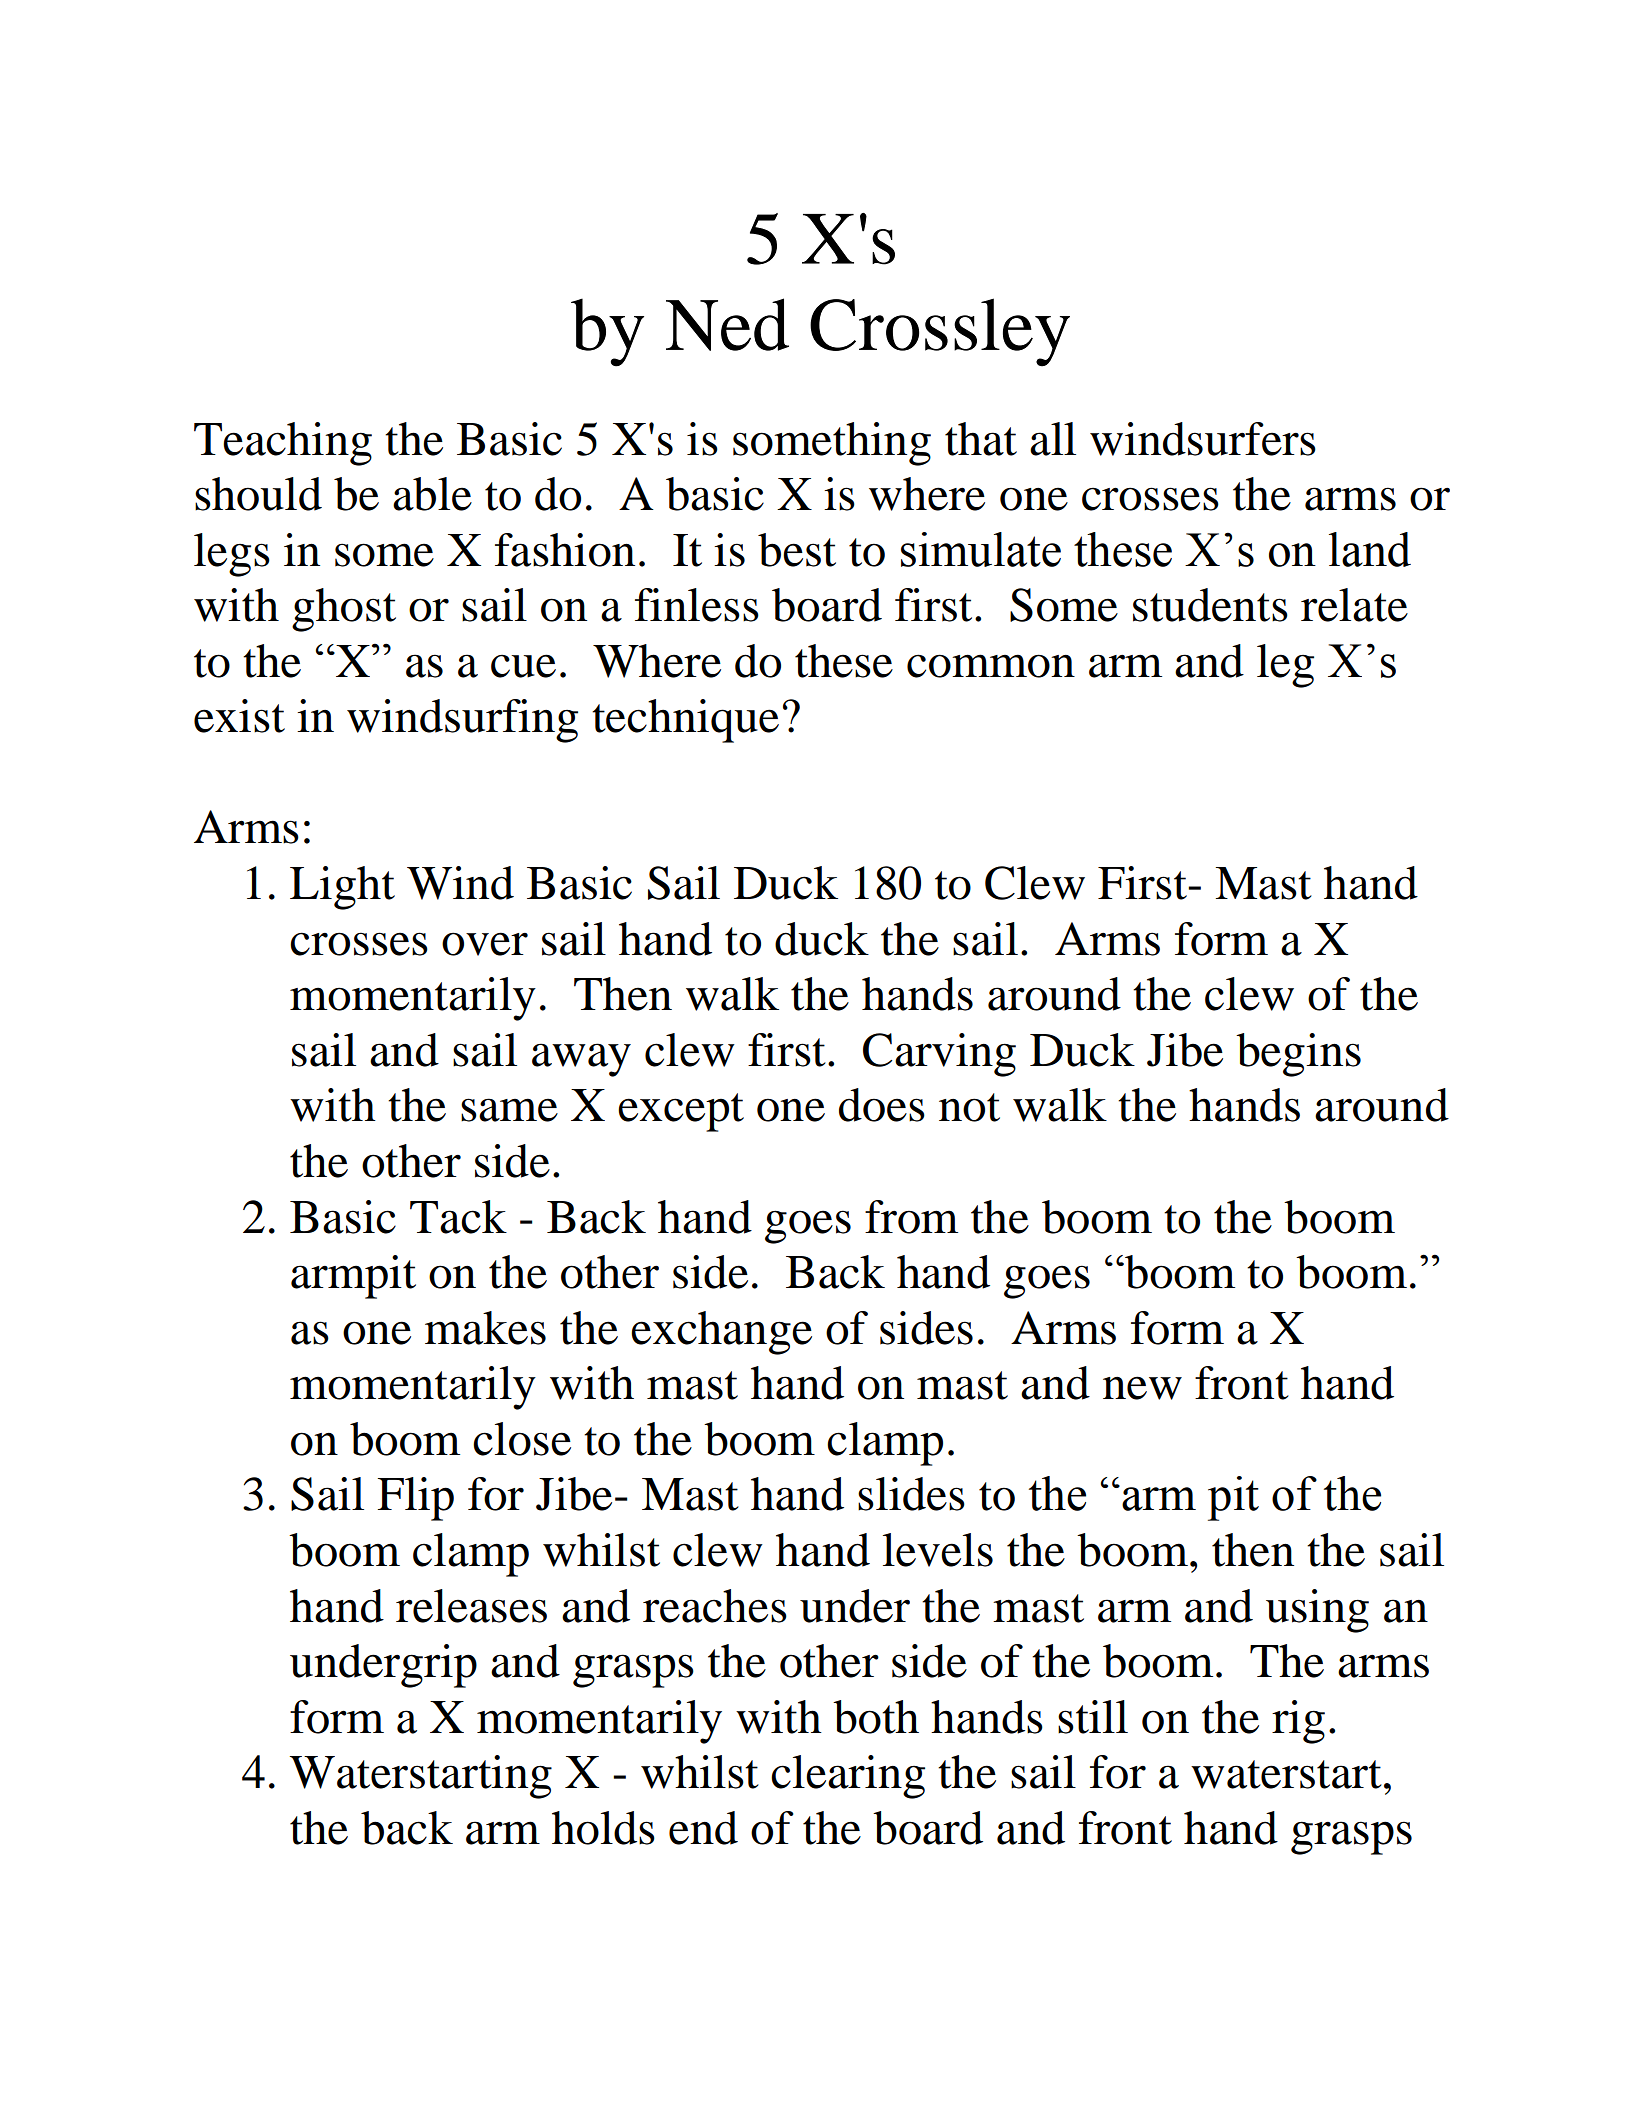  What do you see at coordinates (1053, 439) in the screenshot?
I see `all` at bounding box center [1053, 439].
